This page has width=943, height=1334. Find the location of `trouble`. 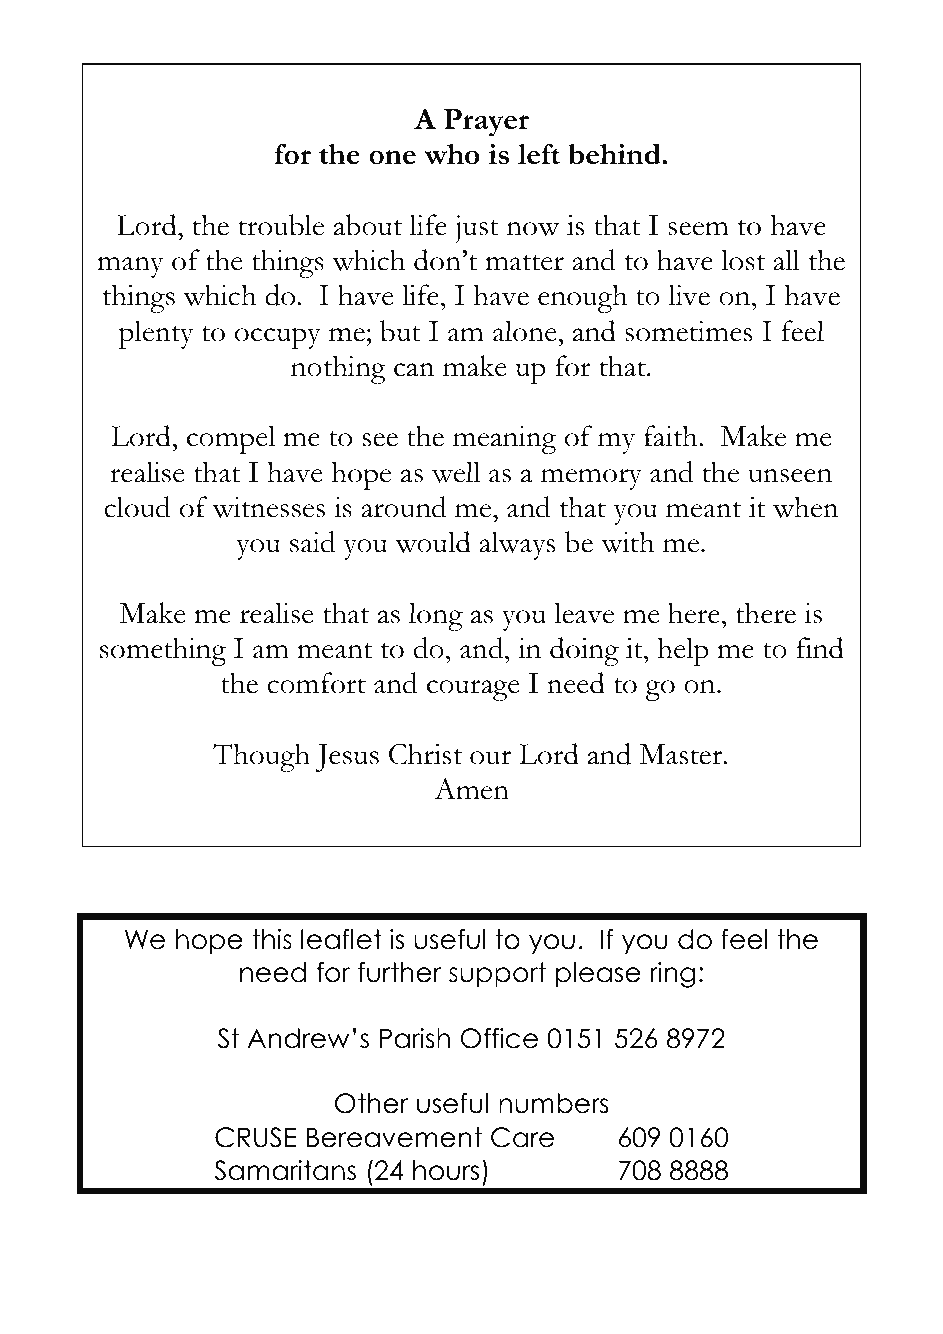

trouble is located at coordinates (281, 225).
